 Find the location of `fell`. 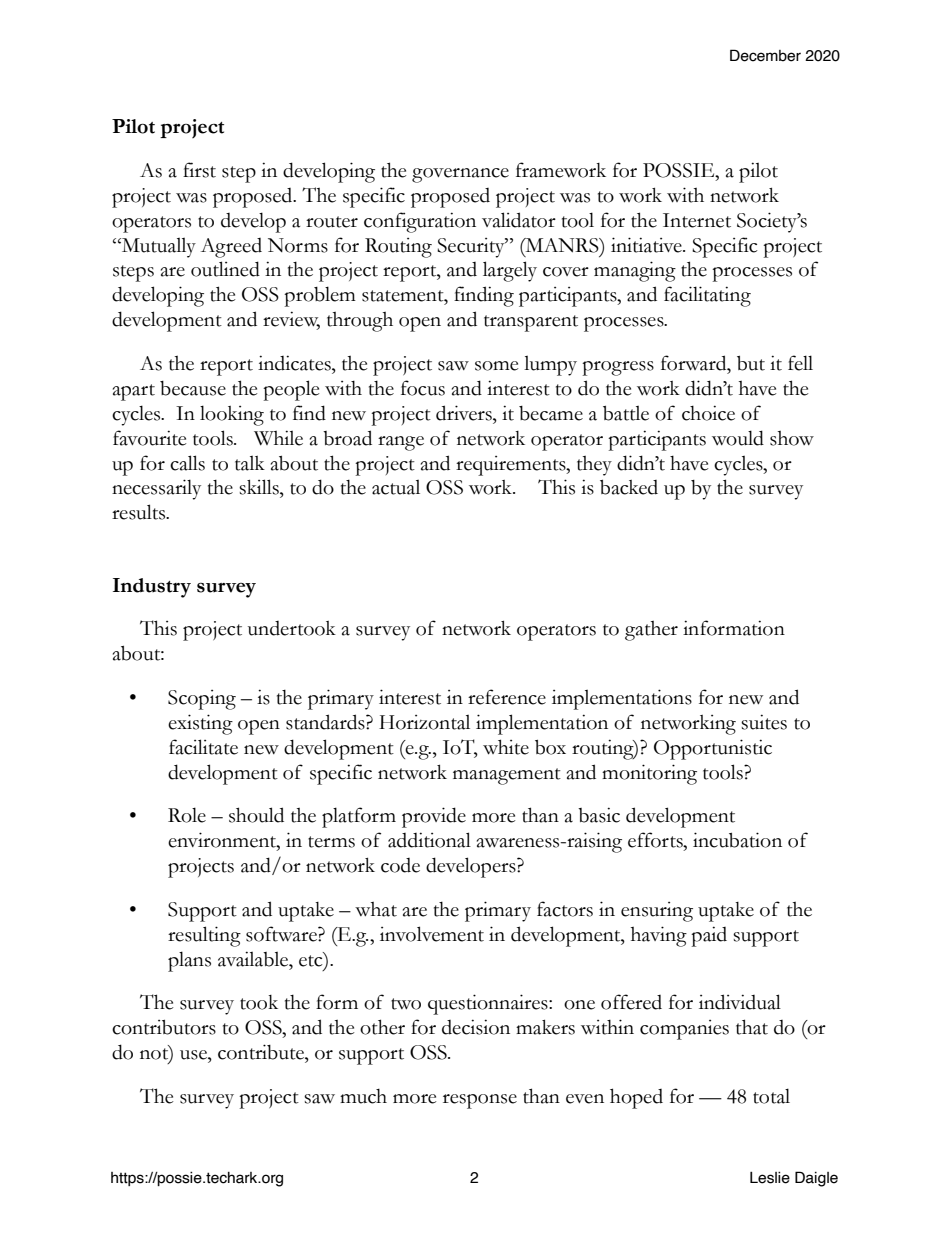

fell is located at coordinates (800, 363).
